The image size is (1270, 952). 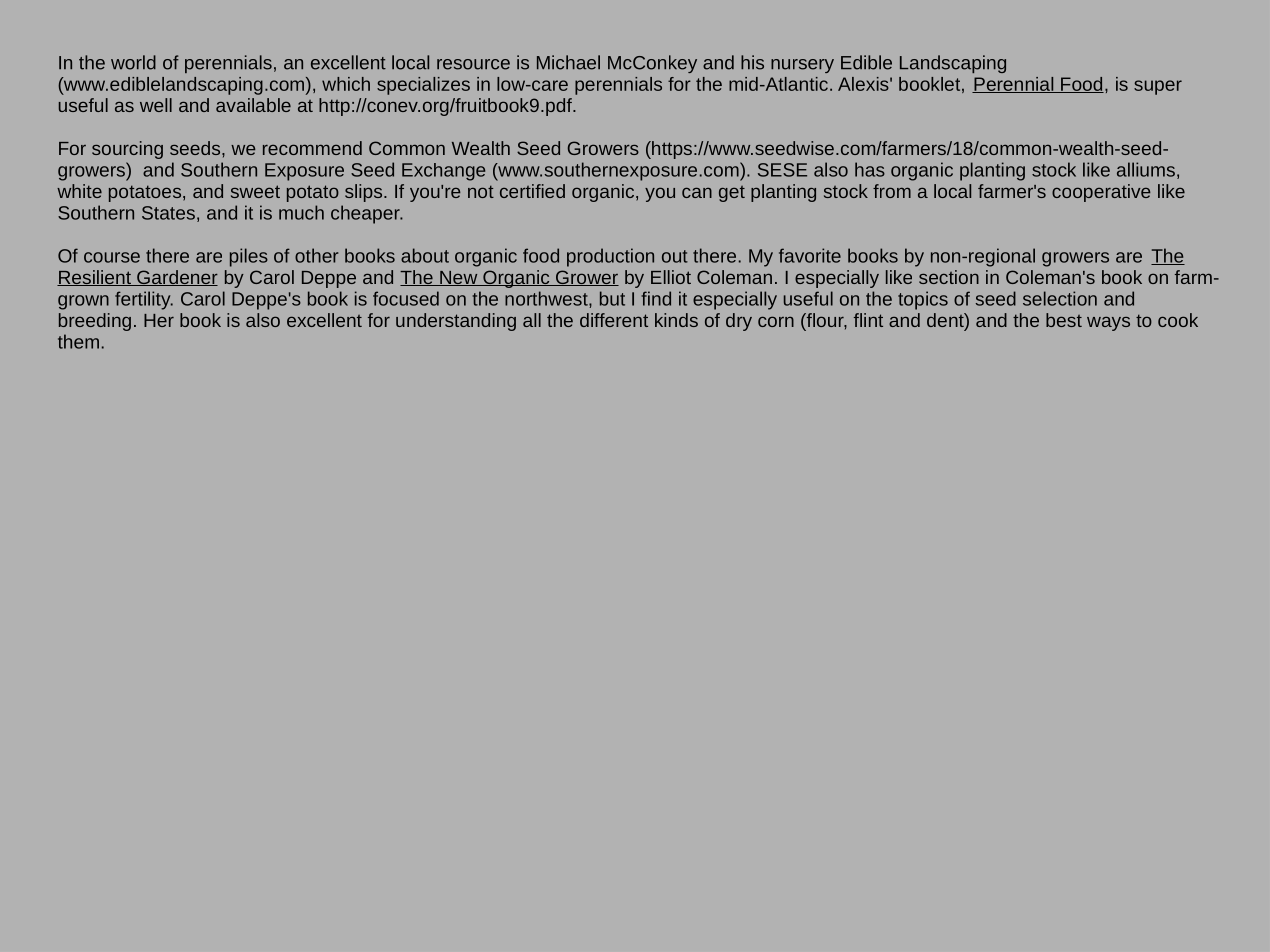 What do you see at coordinates (133, 62) in the screenshot?
I see `world` at bounding box center [133, 62].
